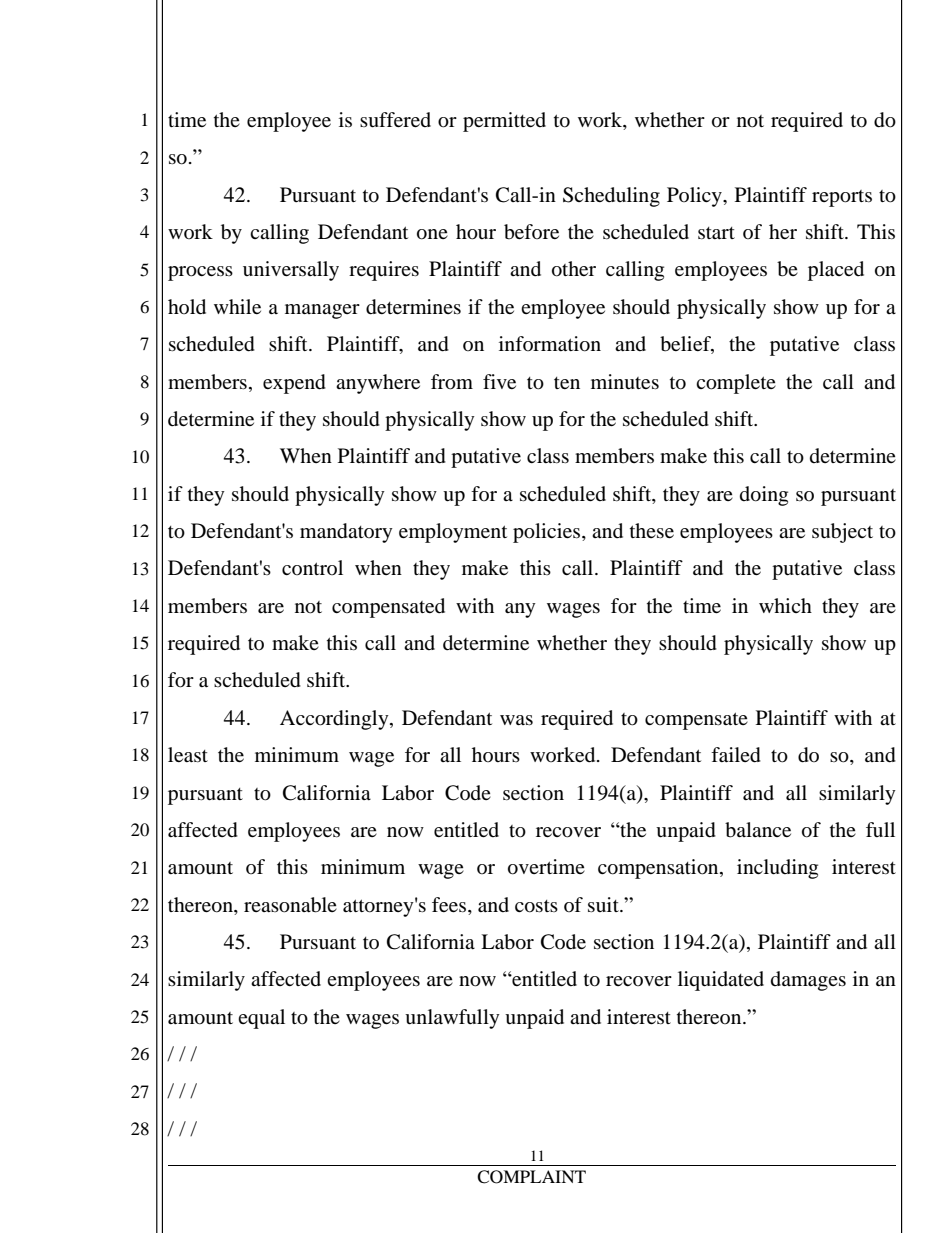 Image resolution: width=952 pixels, height=1233 pixels. Describe the element at coordinates (395, 120) in the screenshot. I see `suffered` at that location.
